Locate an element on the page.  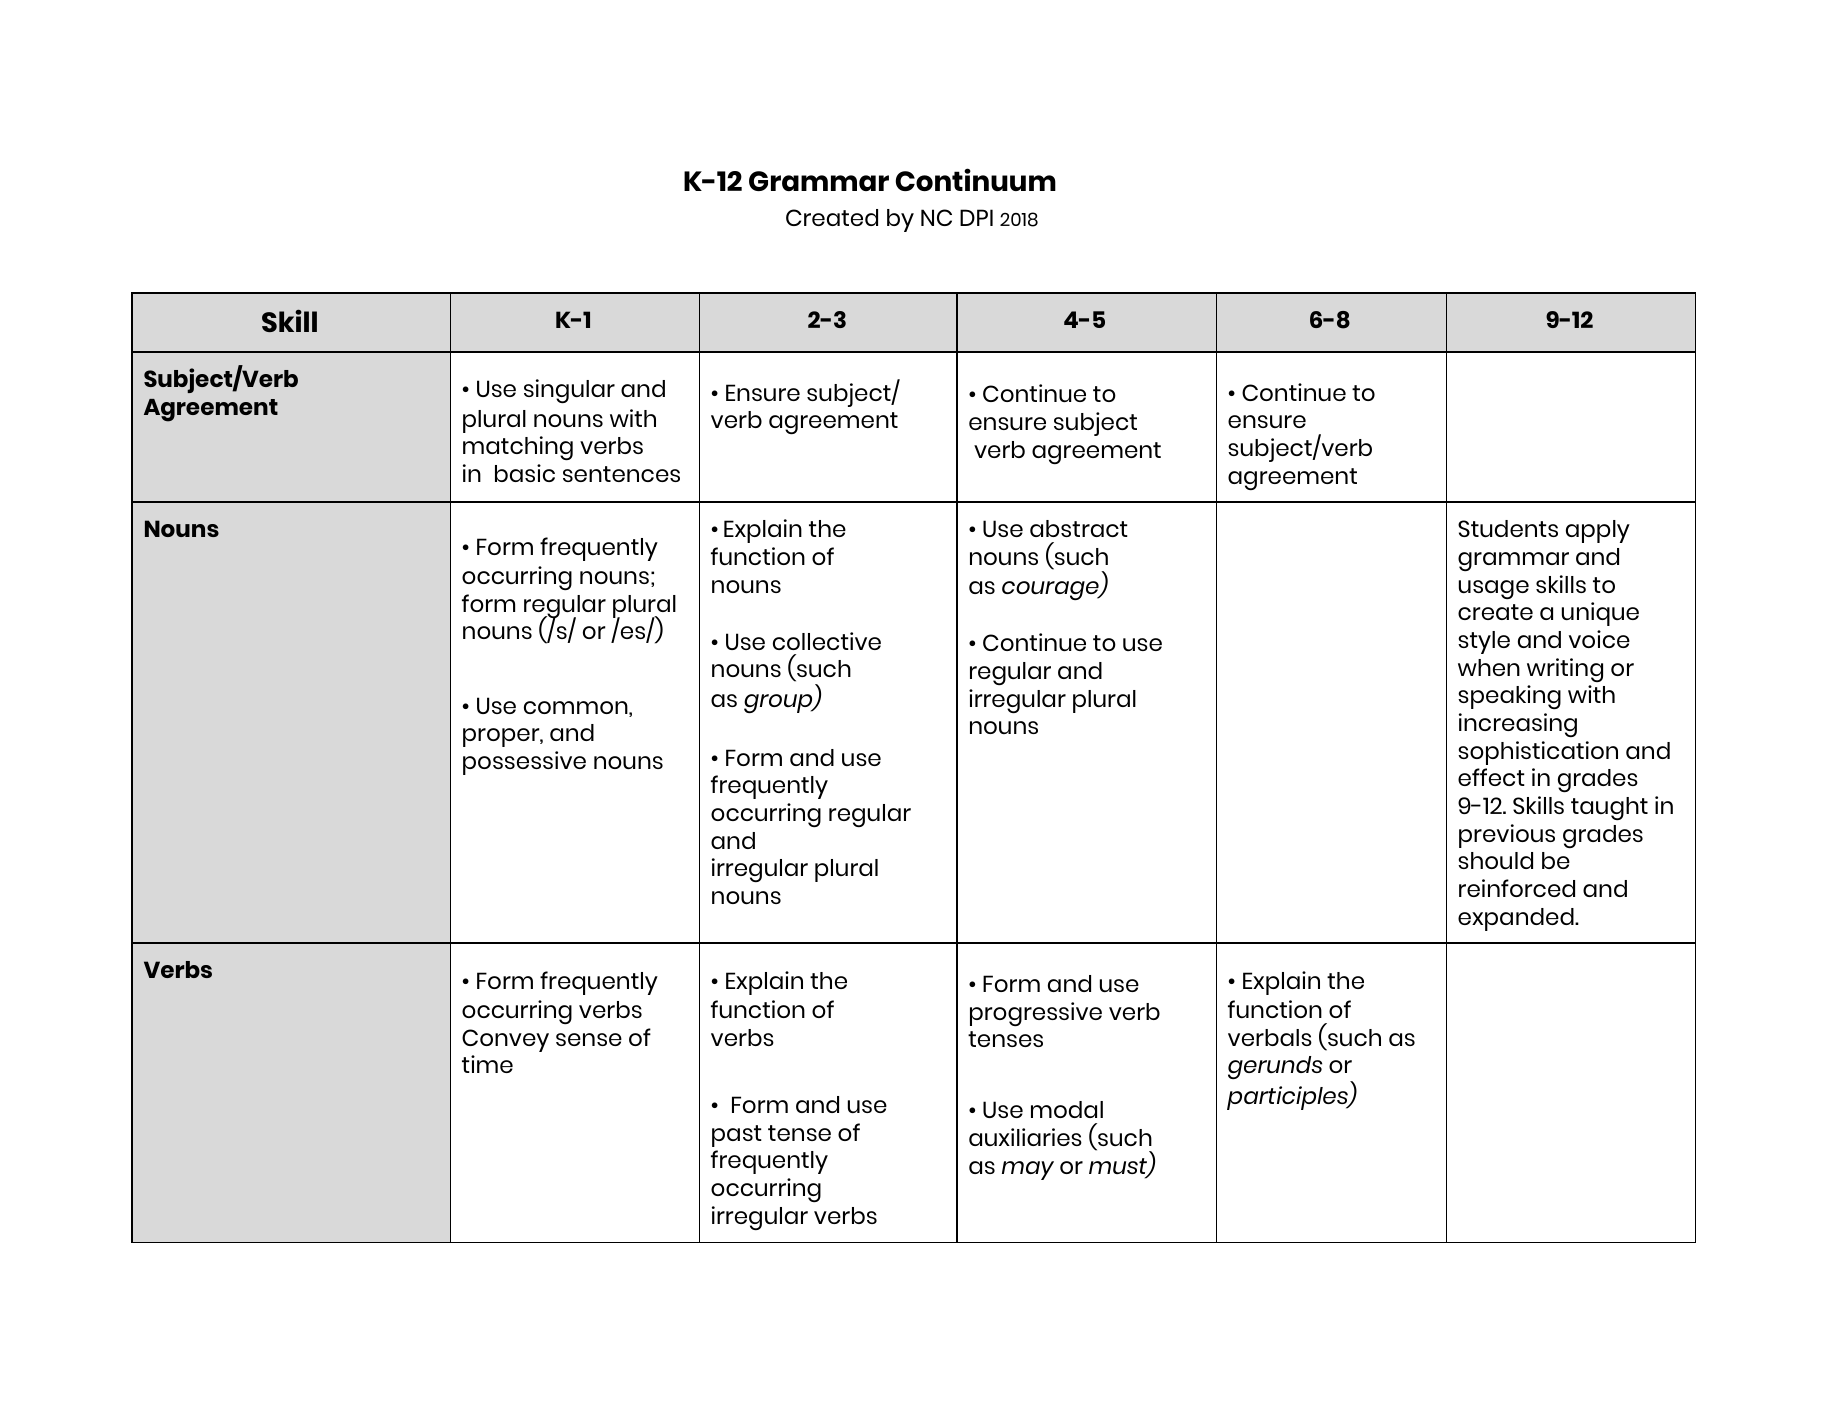
Continuum is located at coordinates (976, 179).
